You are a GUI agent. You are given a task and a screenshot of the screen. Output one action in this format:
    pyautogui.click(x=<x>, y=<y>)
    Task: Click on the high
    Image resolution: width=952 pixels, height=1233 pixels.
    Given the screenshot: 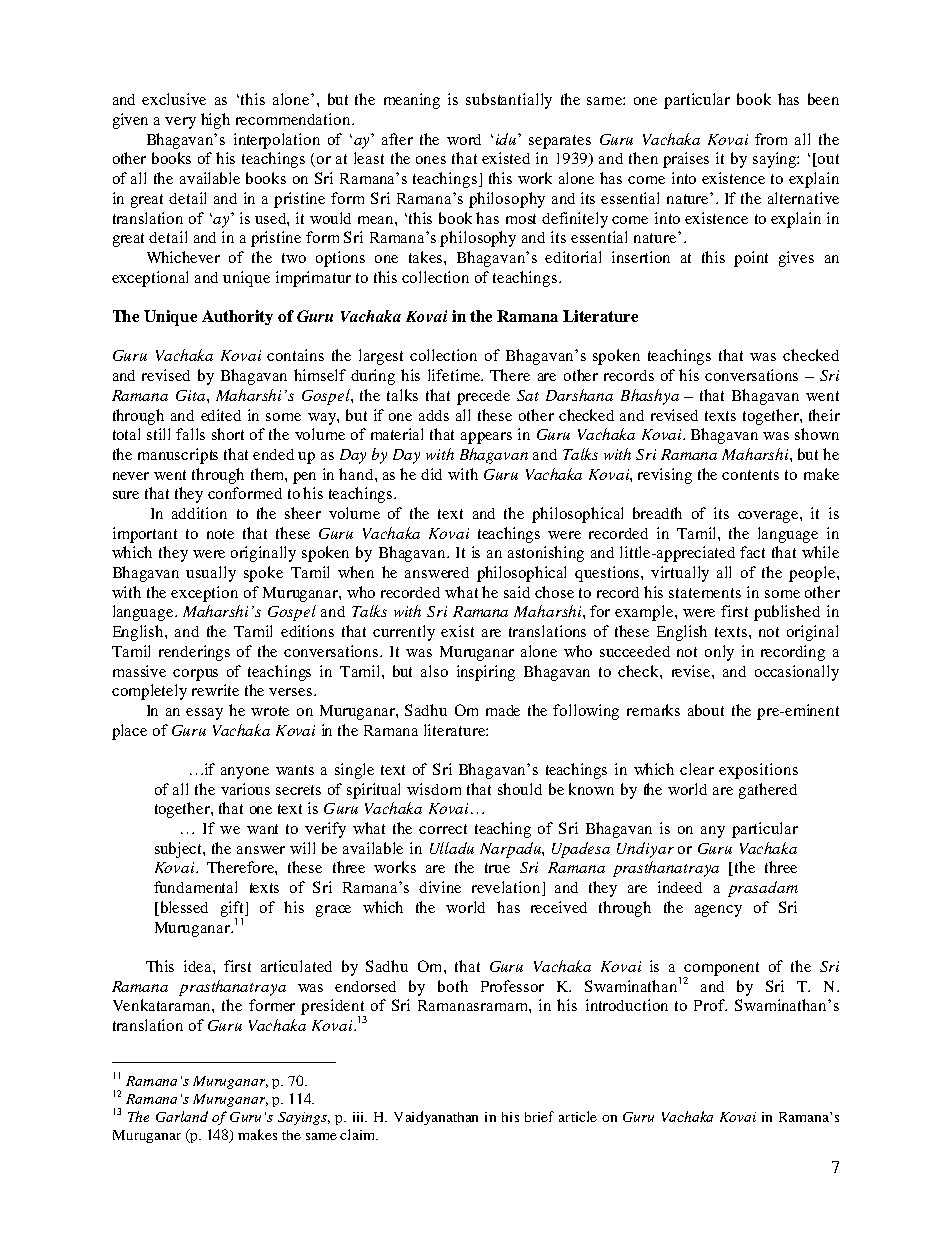 What is the action you would take?
    pyautogui.click(x=215, y=121)
